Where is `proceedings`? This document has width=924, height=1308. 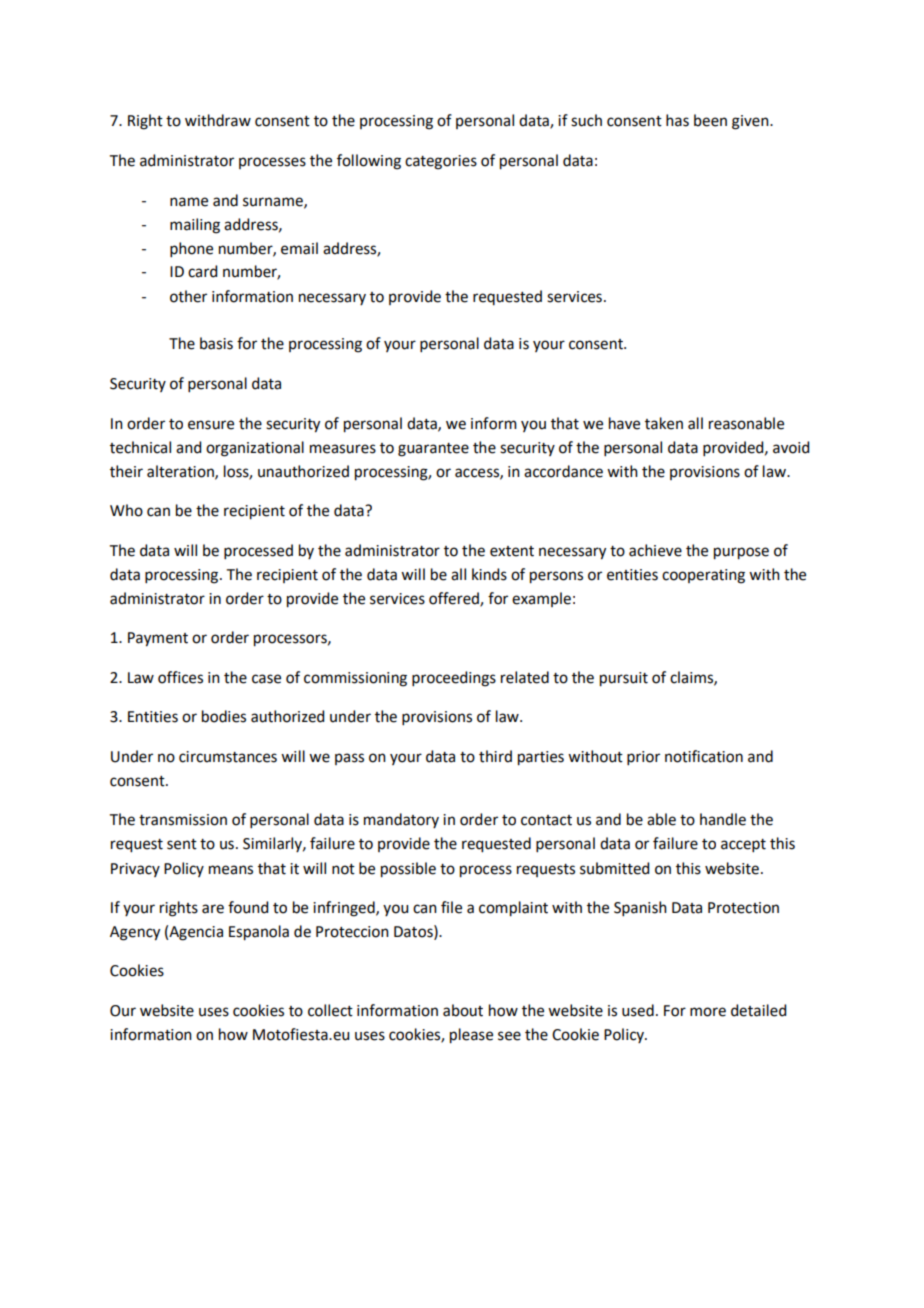 proceedings is located at coordinates (454, 679).
